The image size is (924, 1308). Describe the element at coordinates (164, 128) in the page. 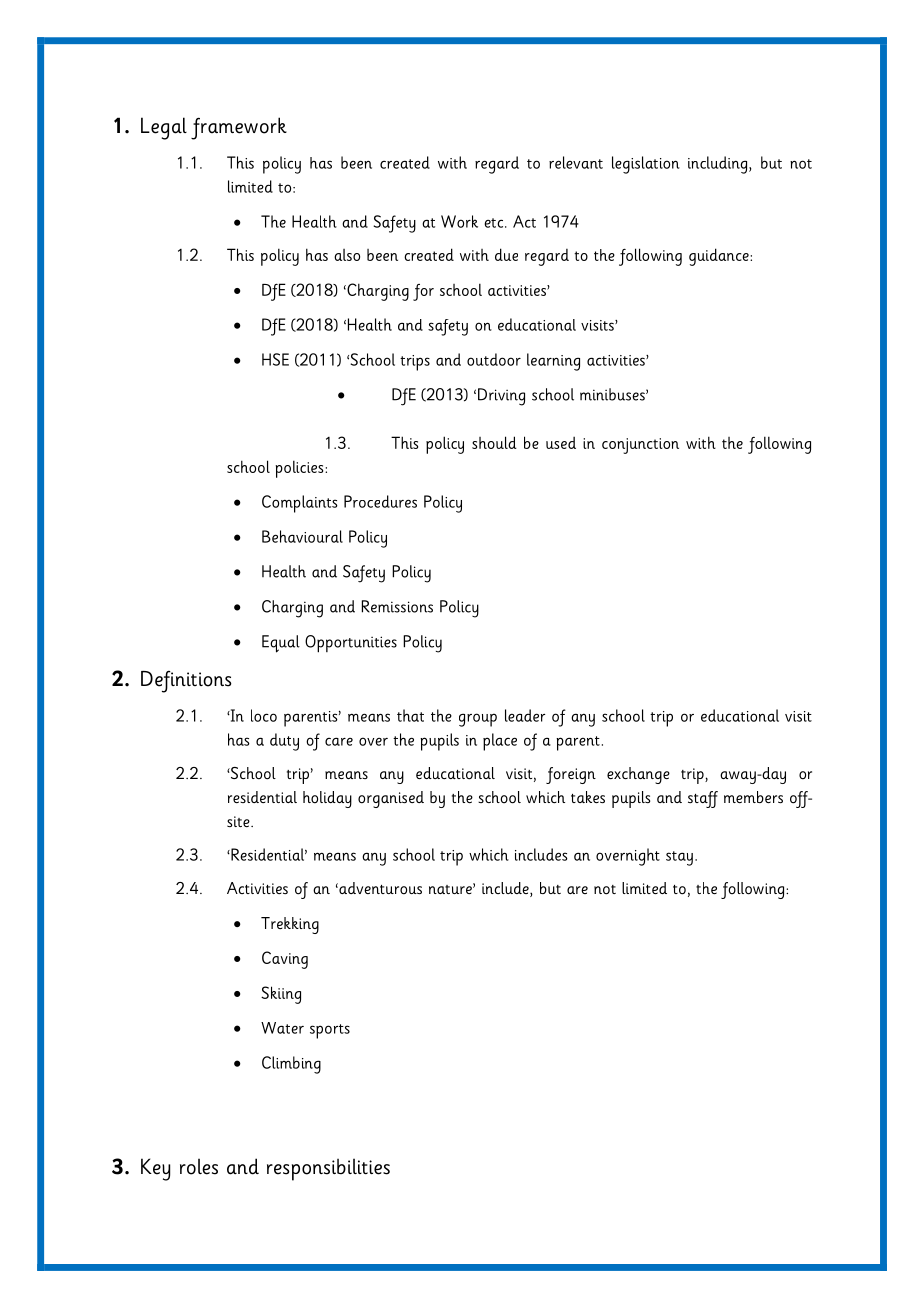

I see `Legal` at that location.
